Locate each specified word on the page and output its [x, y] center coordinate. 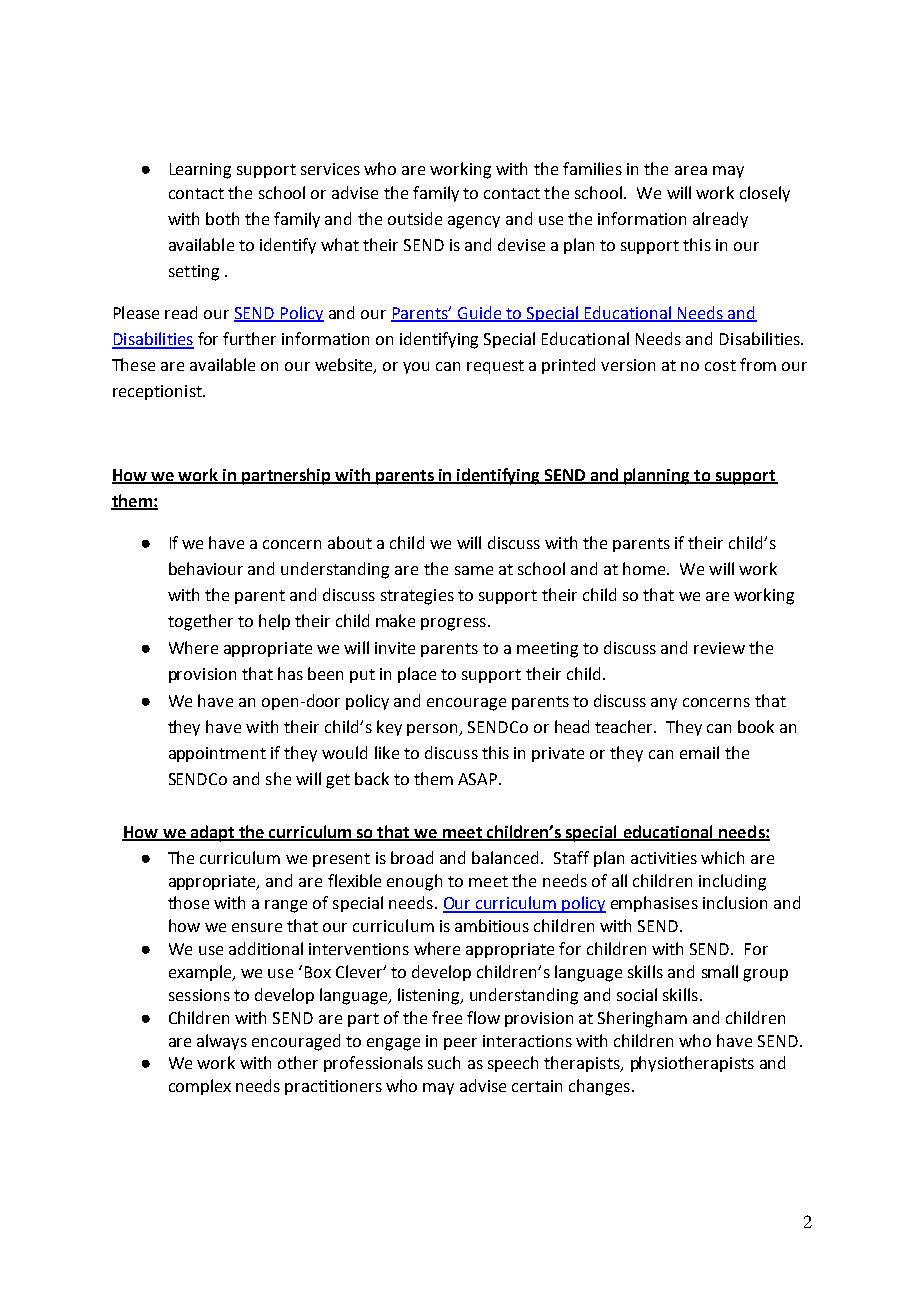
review [719, 648]
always [222, 1042]
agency [474, 222]
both [222, 218]
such [444, 1062]
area [691, 170]
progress [453, 624]
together [200, 622]
